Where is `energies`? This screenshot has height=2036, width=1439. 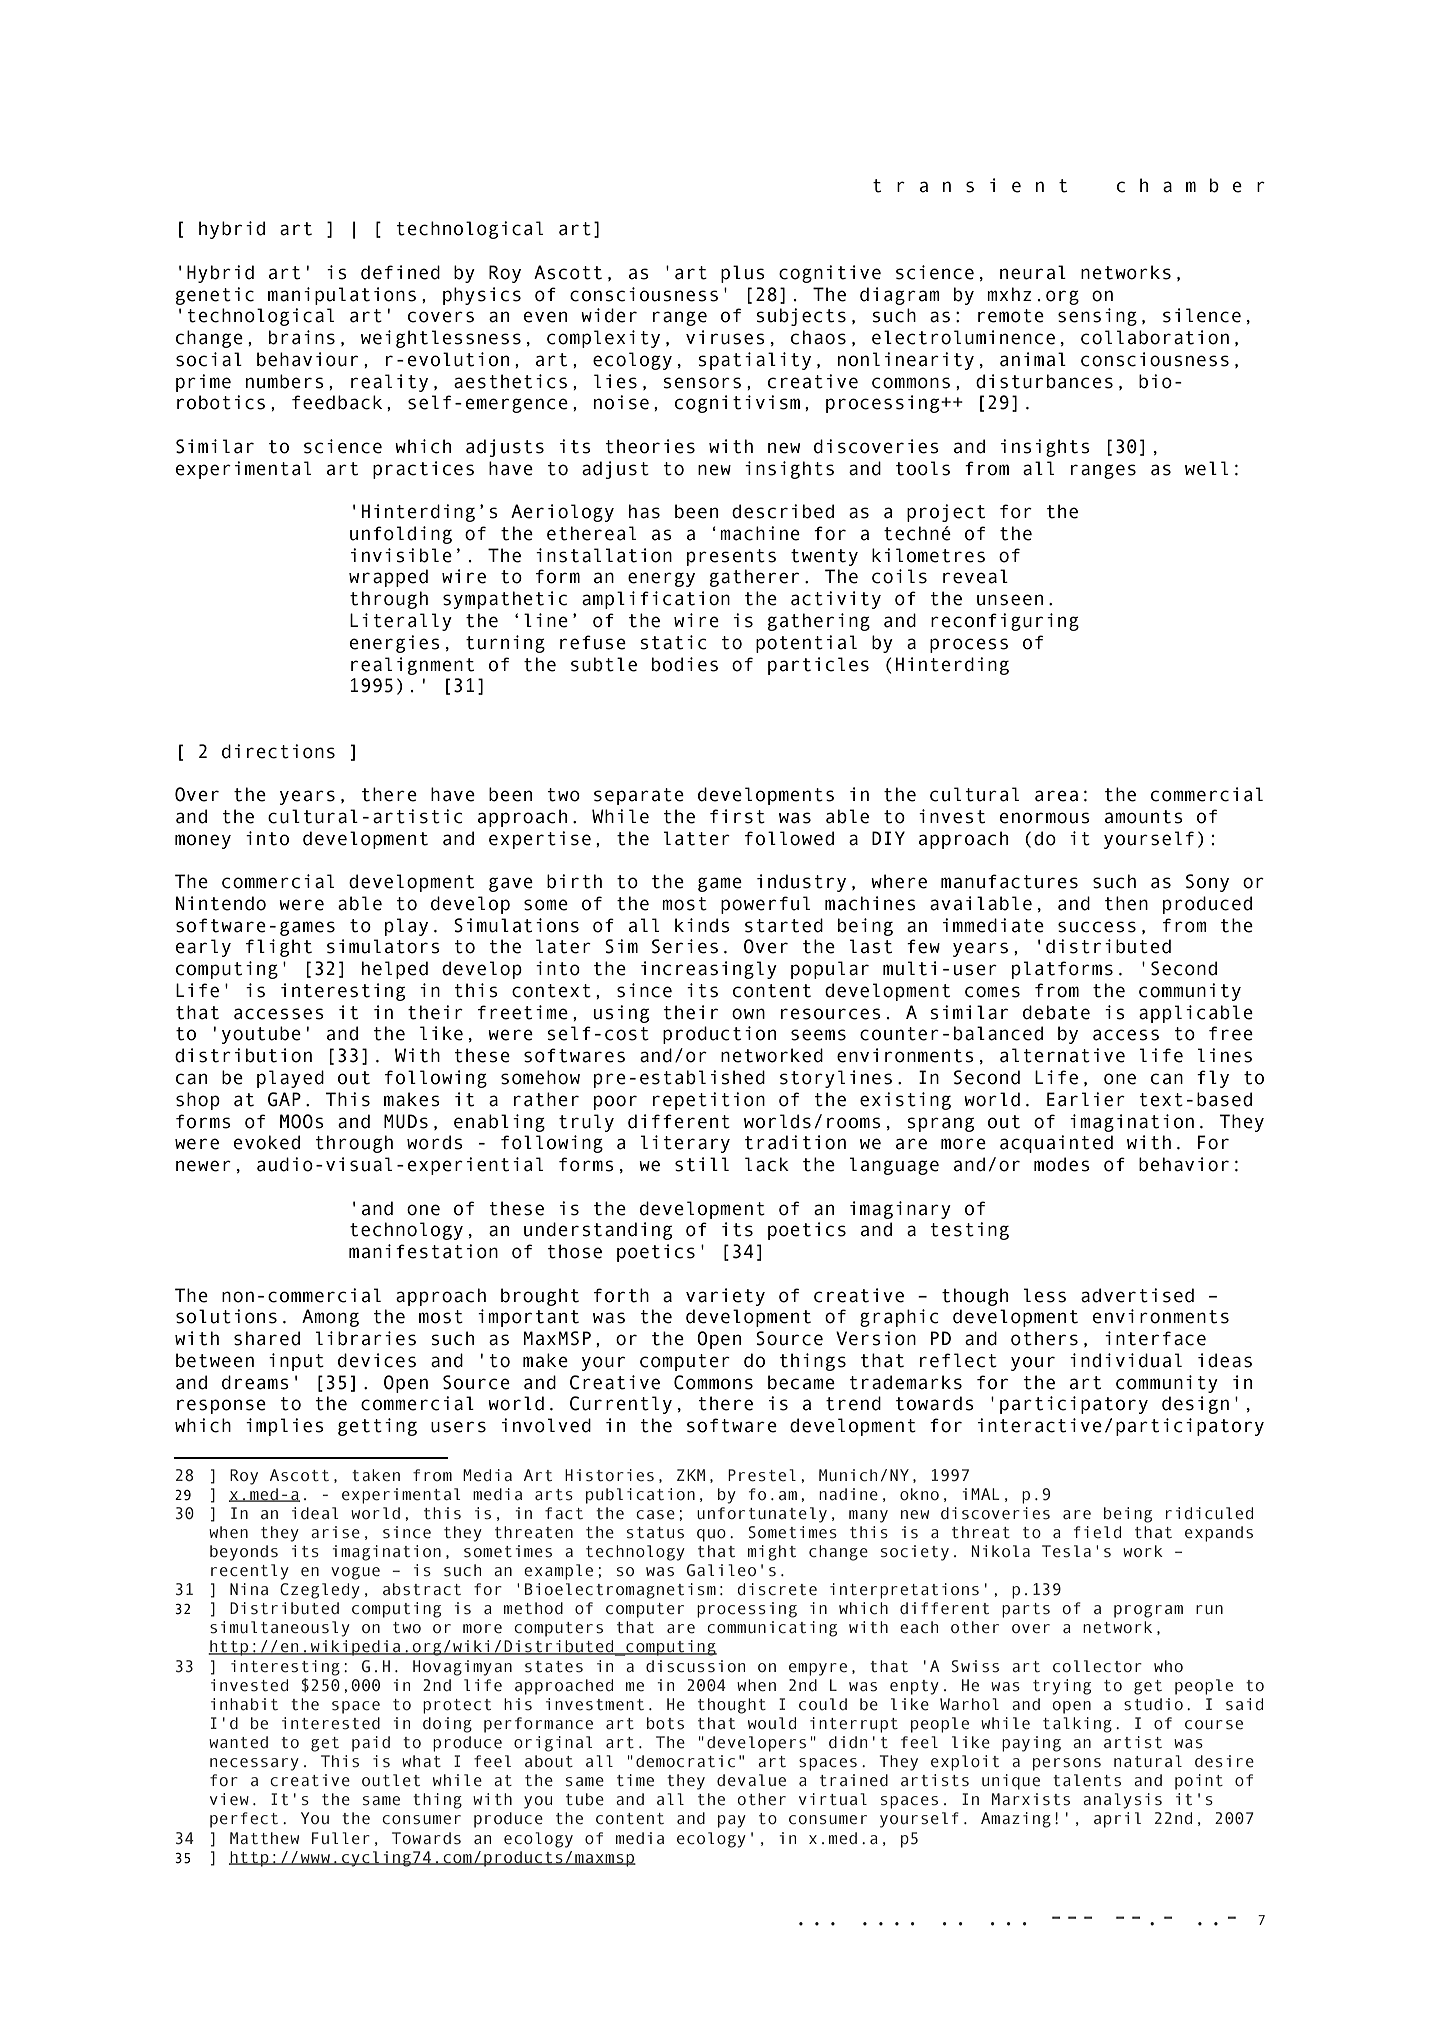
energies is located at coordinates (395, 644).
